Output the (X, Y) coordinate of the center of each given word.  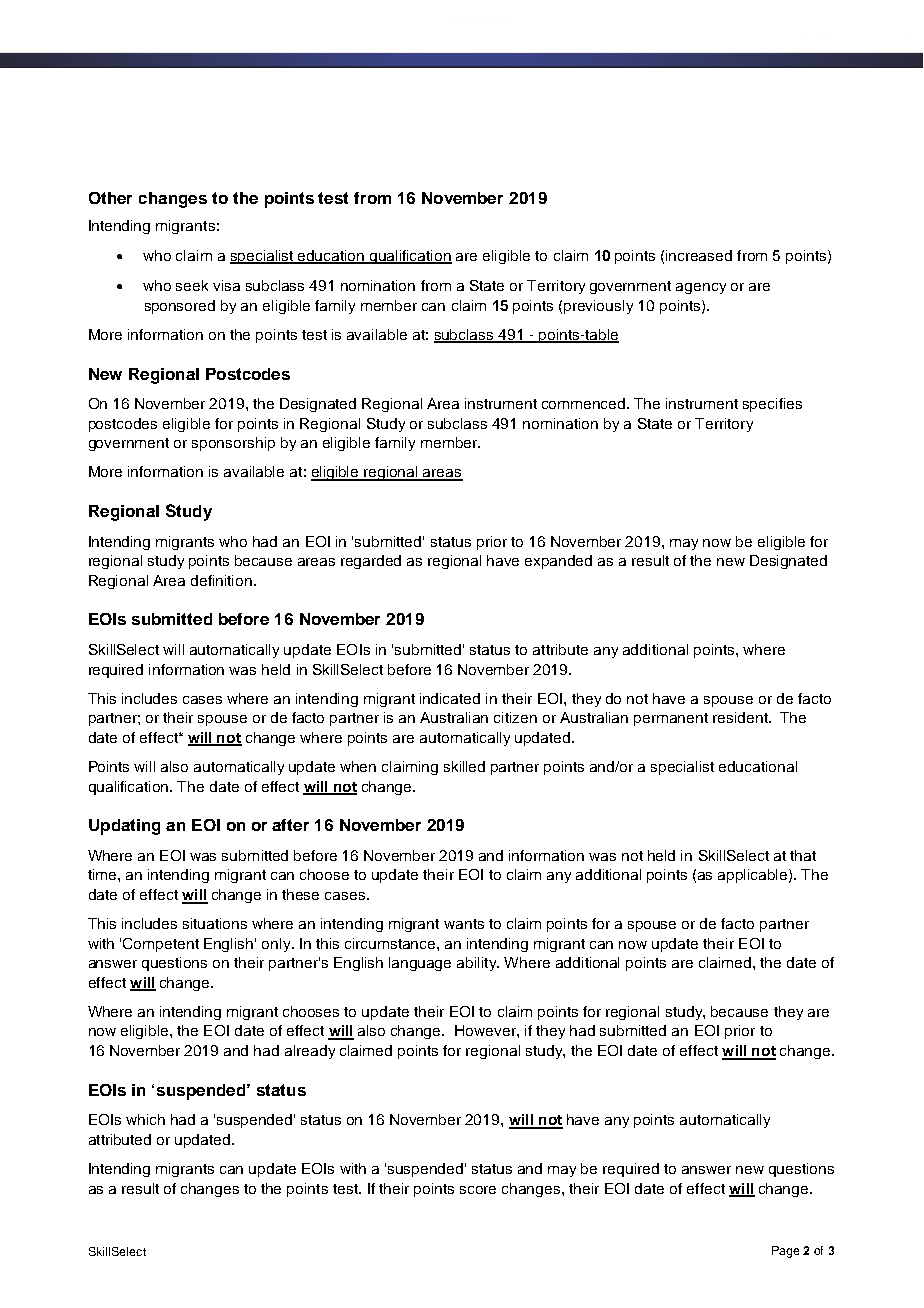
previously (598, 307)
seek (192, 285)
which (145, 1119)
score (478, 1190)
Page (785, 1252)
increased (699, 255)
